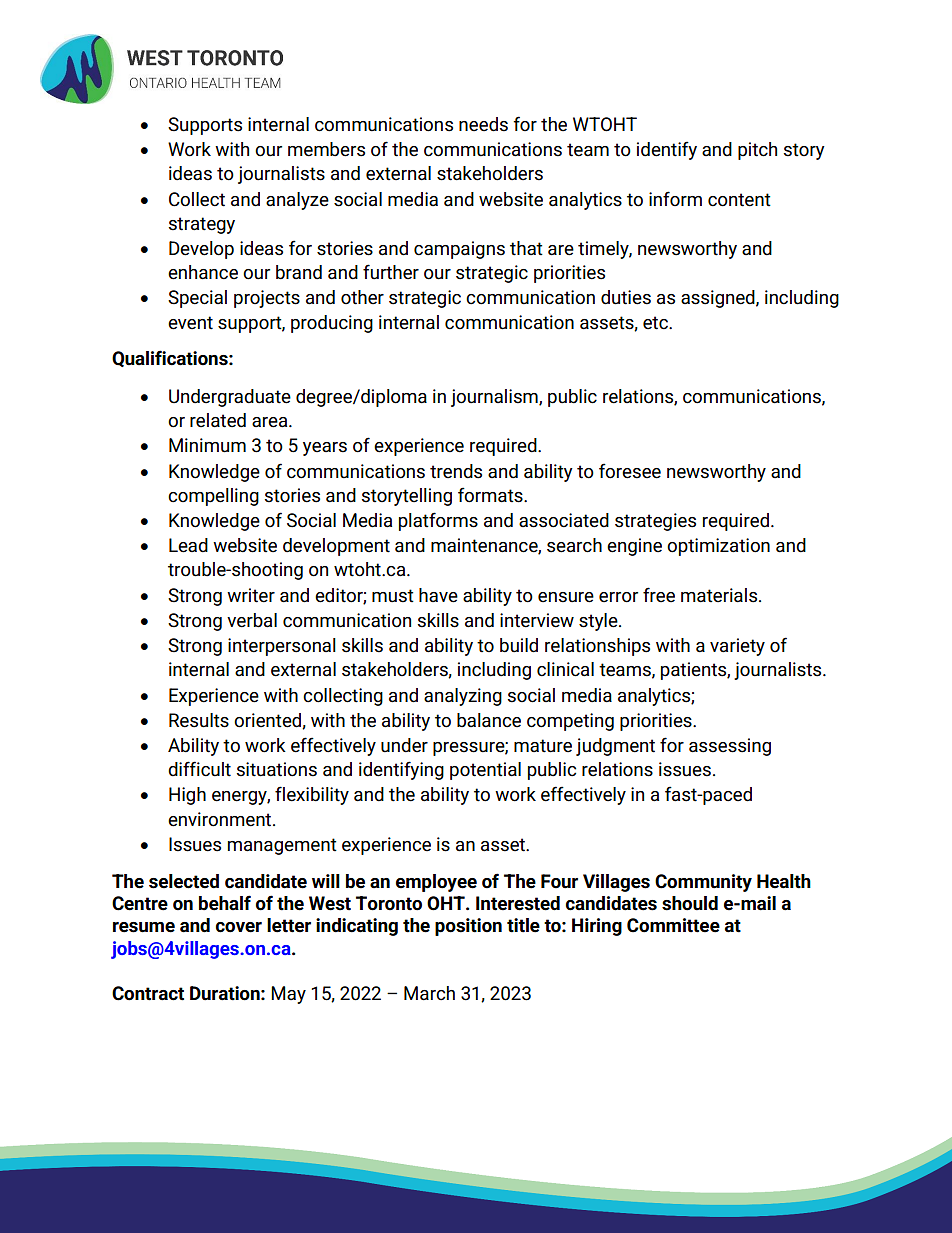 The width and height of the image is (952, 1233). What do you see at coordinates (483, 124) in the image?
I see `needs` at bounding box center [483, 124].
